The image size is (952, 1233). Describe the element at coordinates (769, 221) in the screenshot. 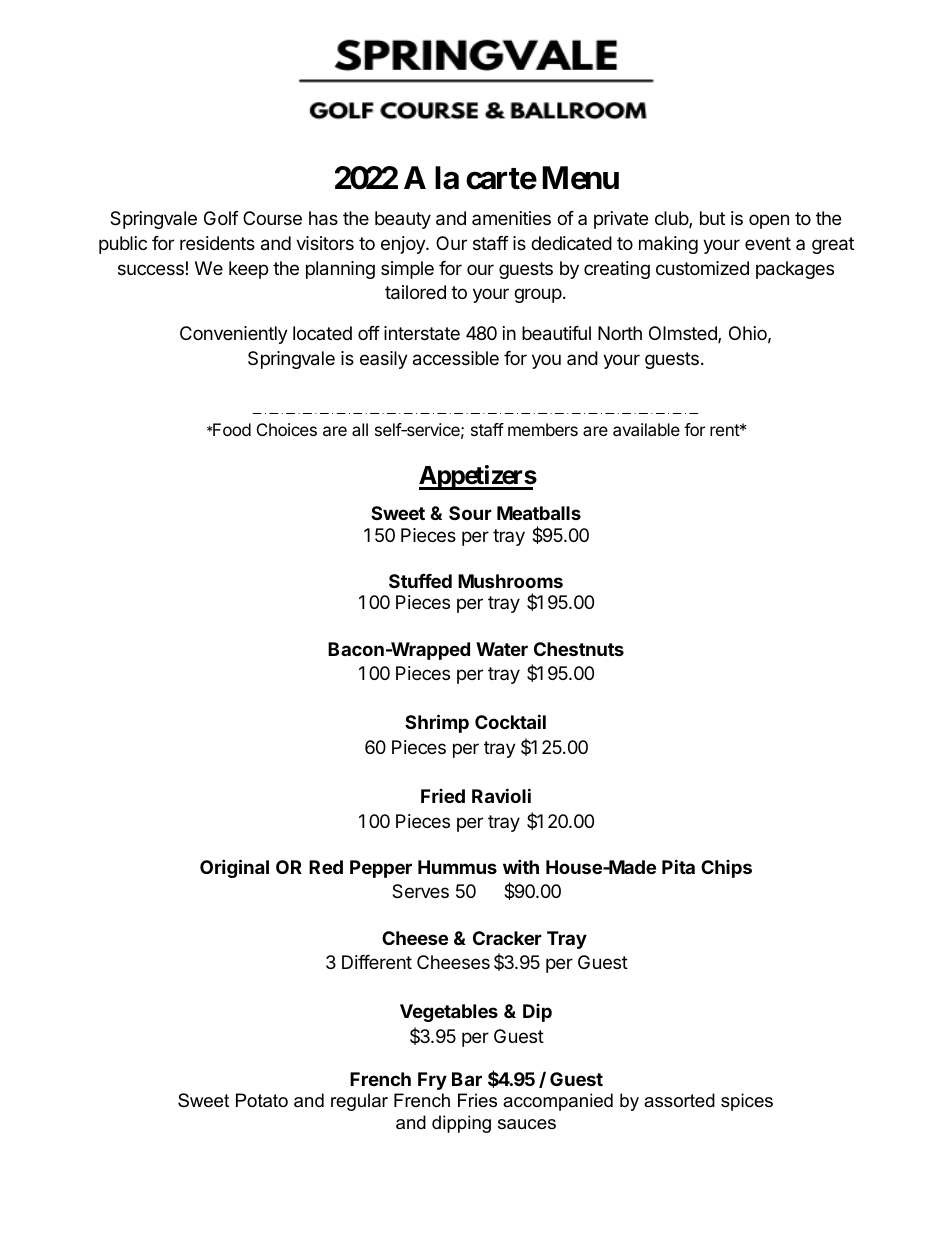

I see `open` at that location.
